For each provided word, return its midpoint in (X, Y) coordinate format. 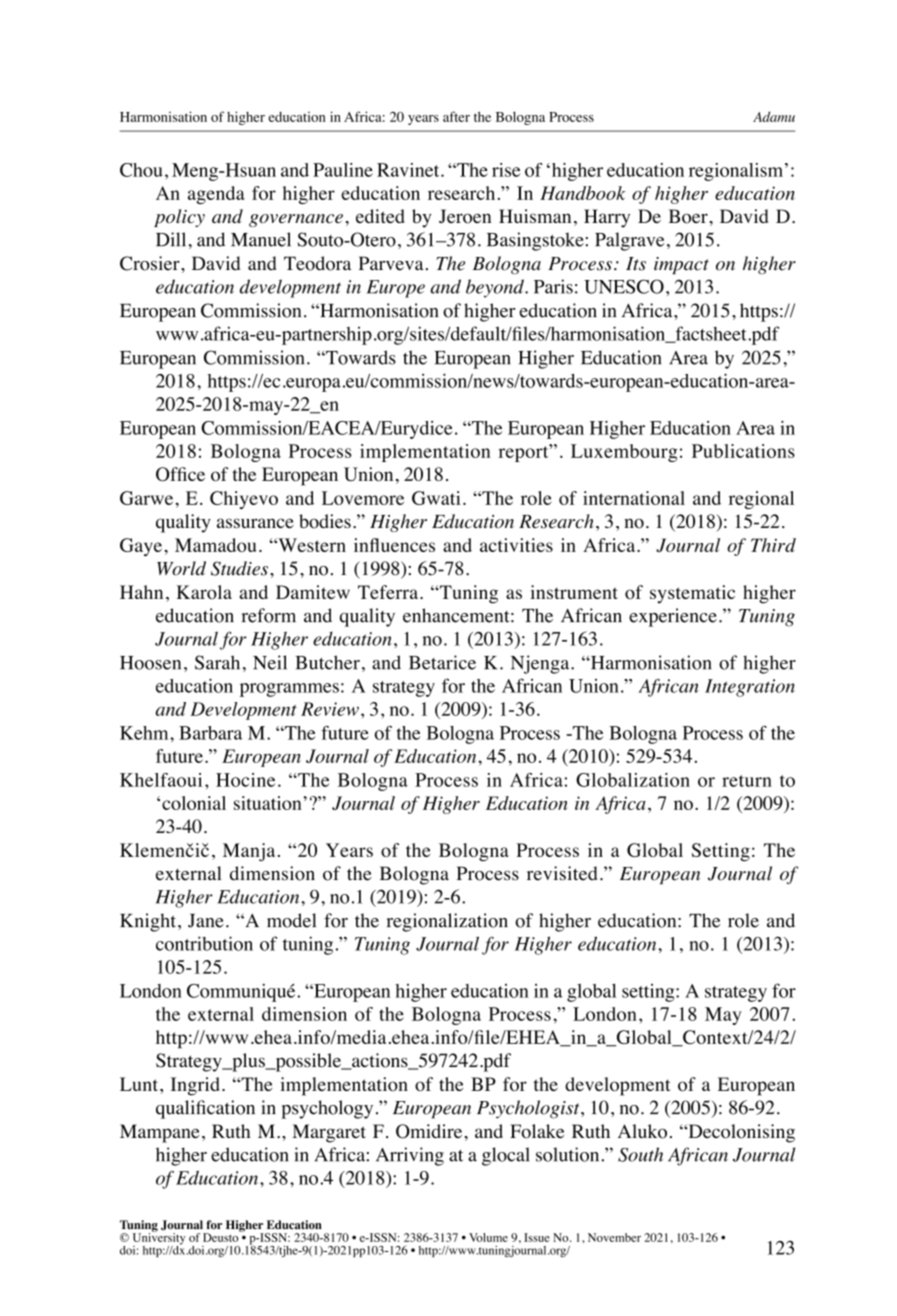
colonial (194, 803)
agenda (216, 195)
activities (516, 545)
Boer (688, 216)
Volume (488, 1237)
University (159, 1239)
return (747, 781)
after (456, 116)
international (634, 498)
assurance (255, 523)
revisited (562, 873)
